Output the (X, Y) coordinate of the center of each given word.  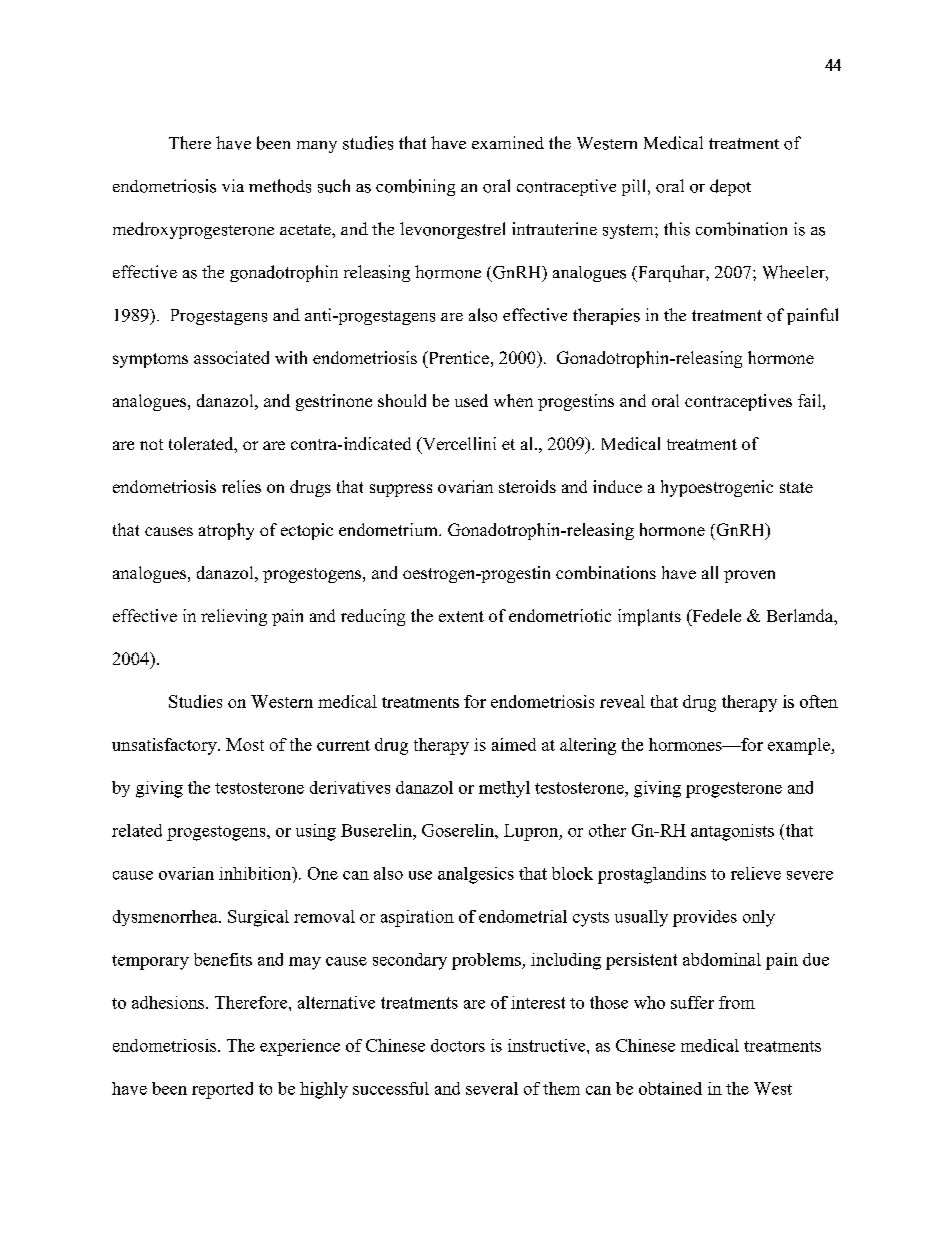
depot (730, 187)
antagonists (732, 832)
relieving (234, 617)
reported (222, 1090)
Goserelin (459, 830)
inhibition (256, 873)
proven (749, 576)
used (471, 400)
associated (231, 357)
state (796, 487)
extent (461, 616)
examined (508, 142)
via (233, 185)
